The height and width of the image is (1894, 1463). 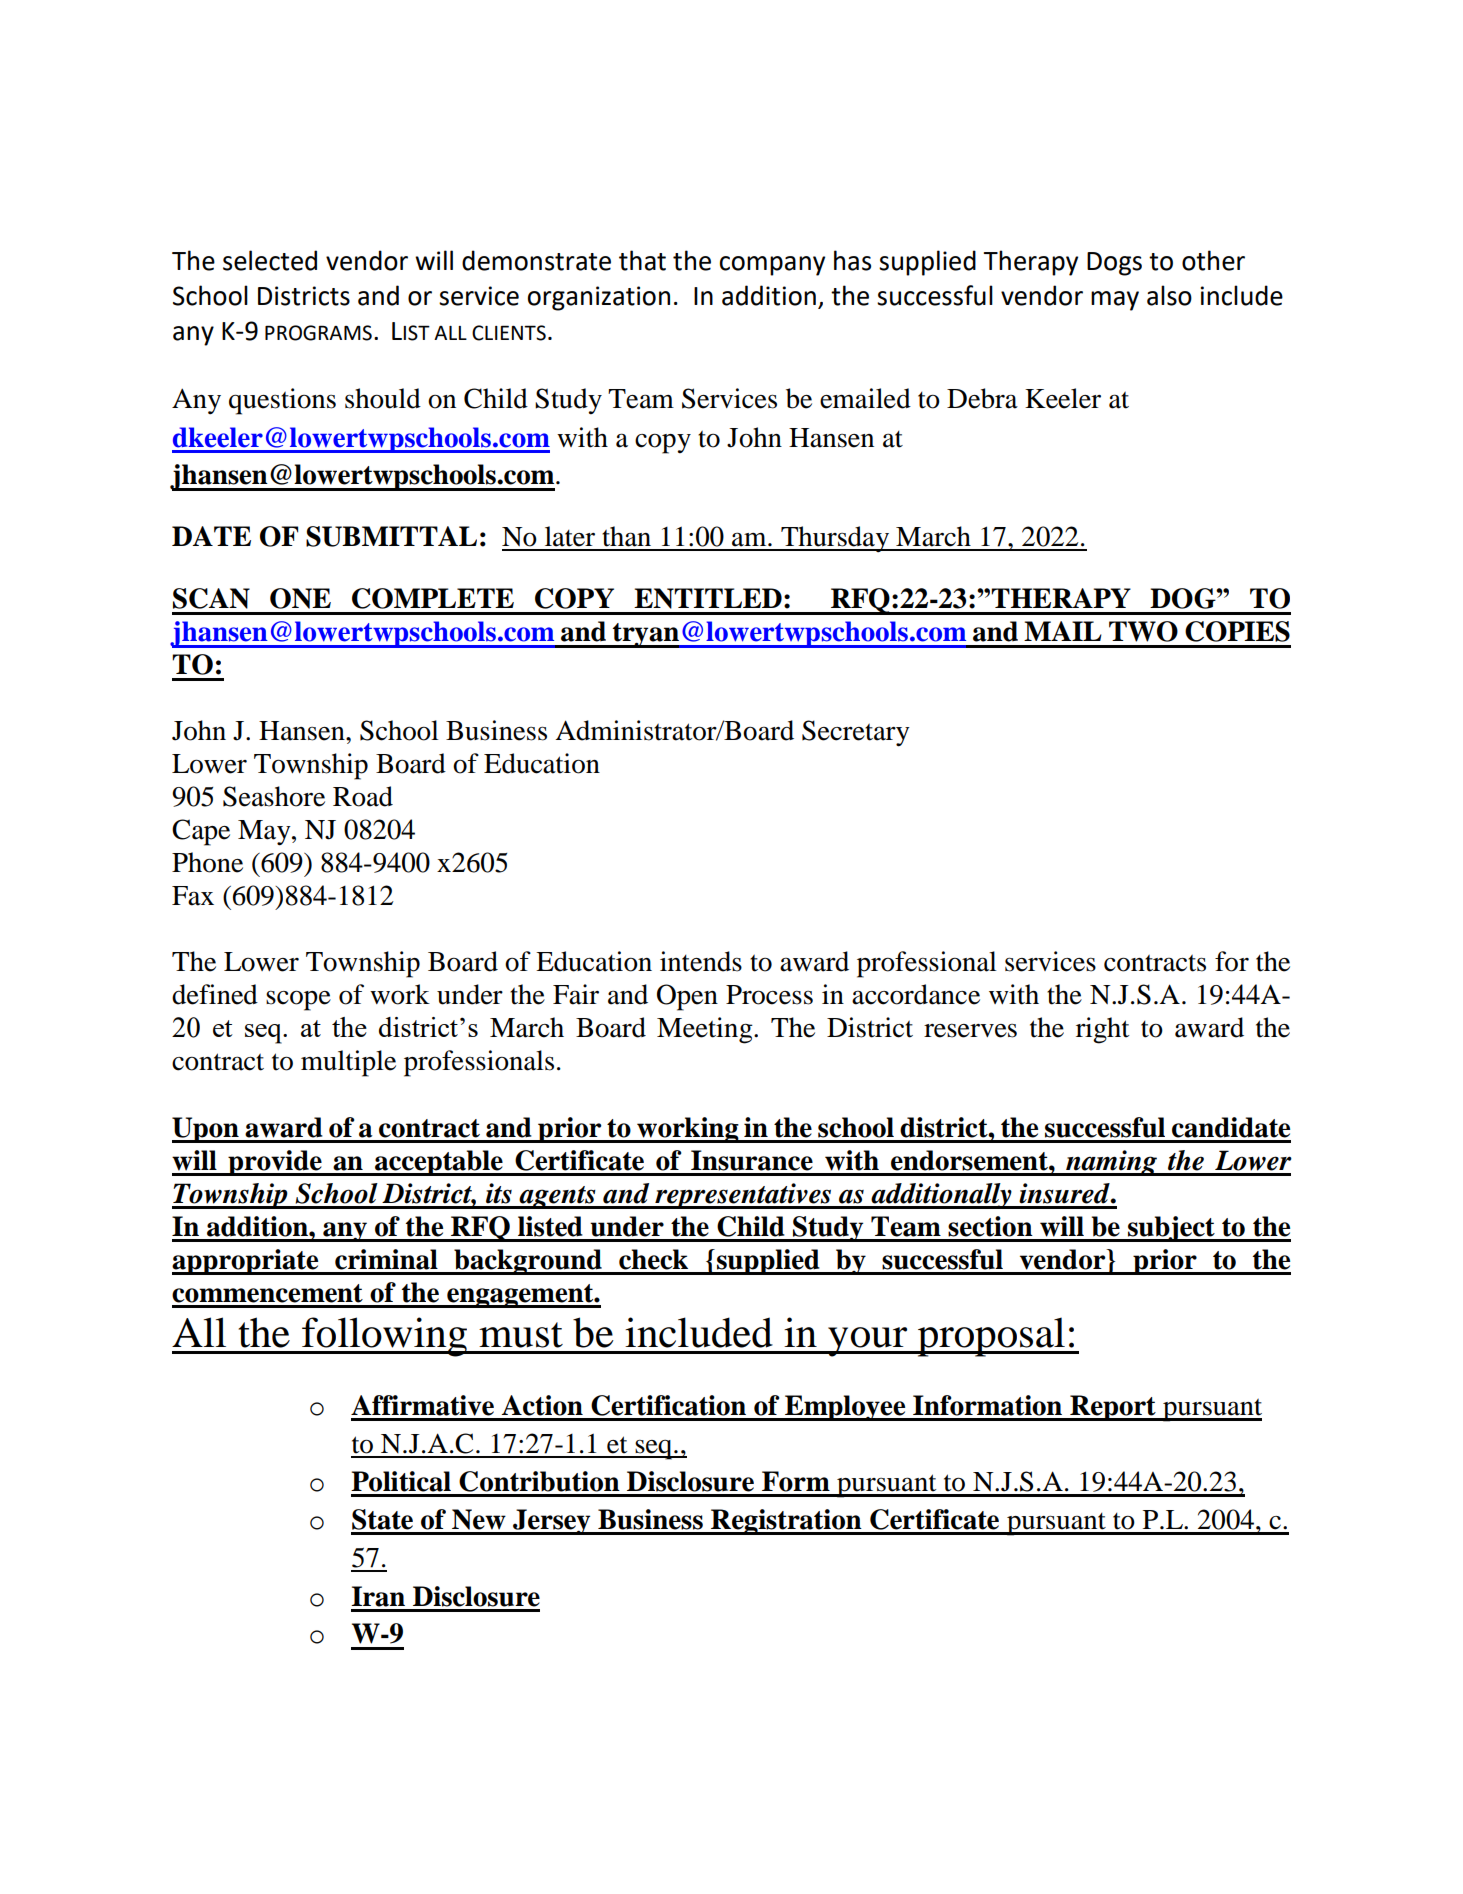 I want to click on ENTITLED, so click(x=708, y=598).
